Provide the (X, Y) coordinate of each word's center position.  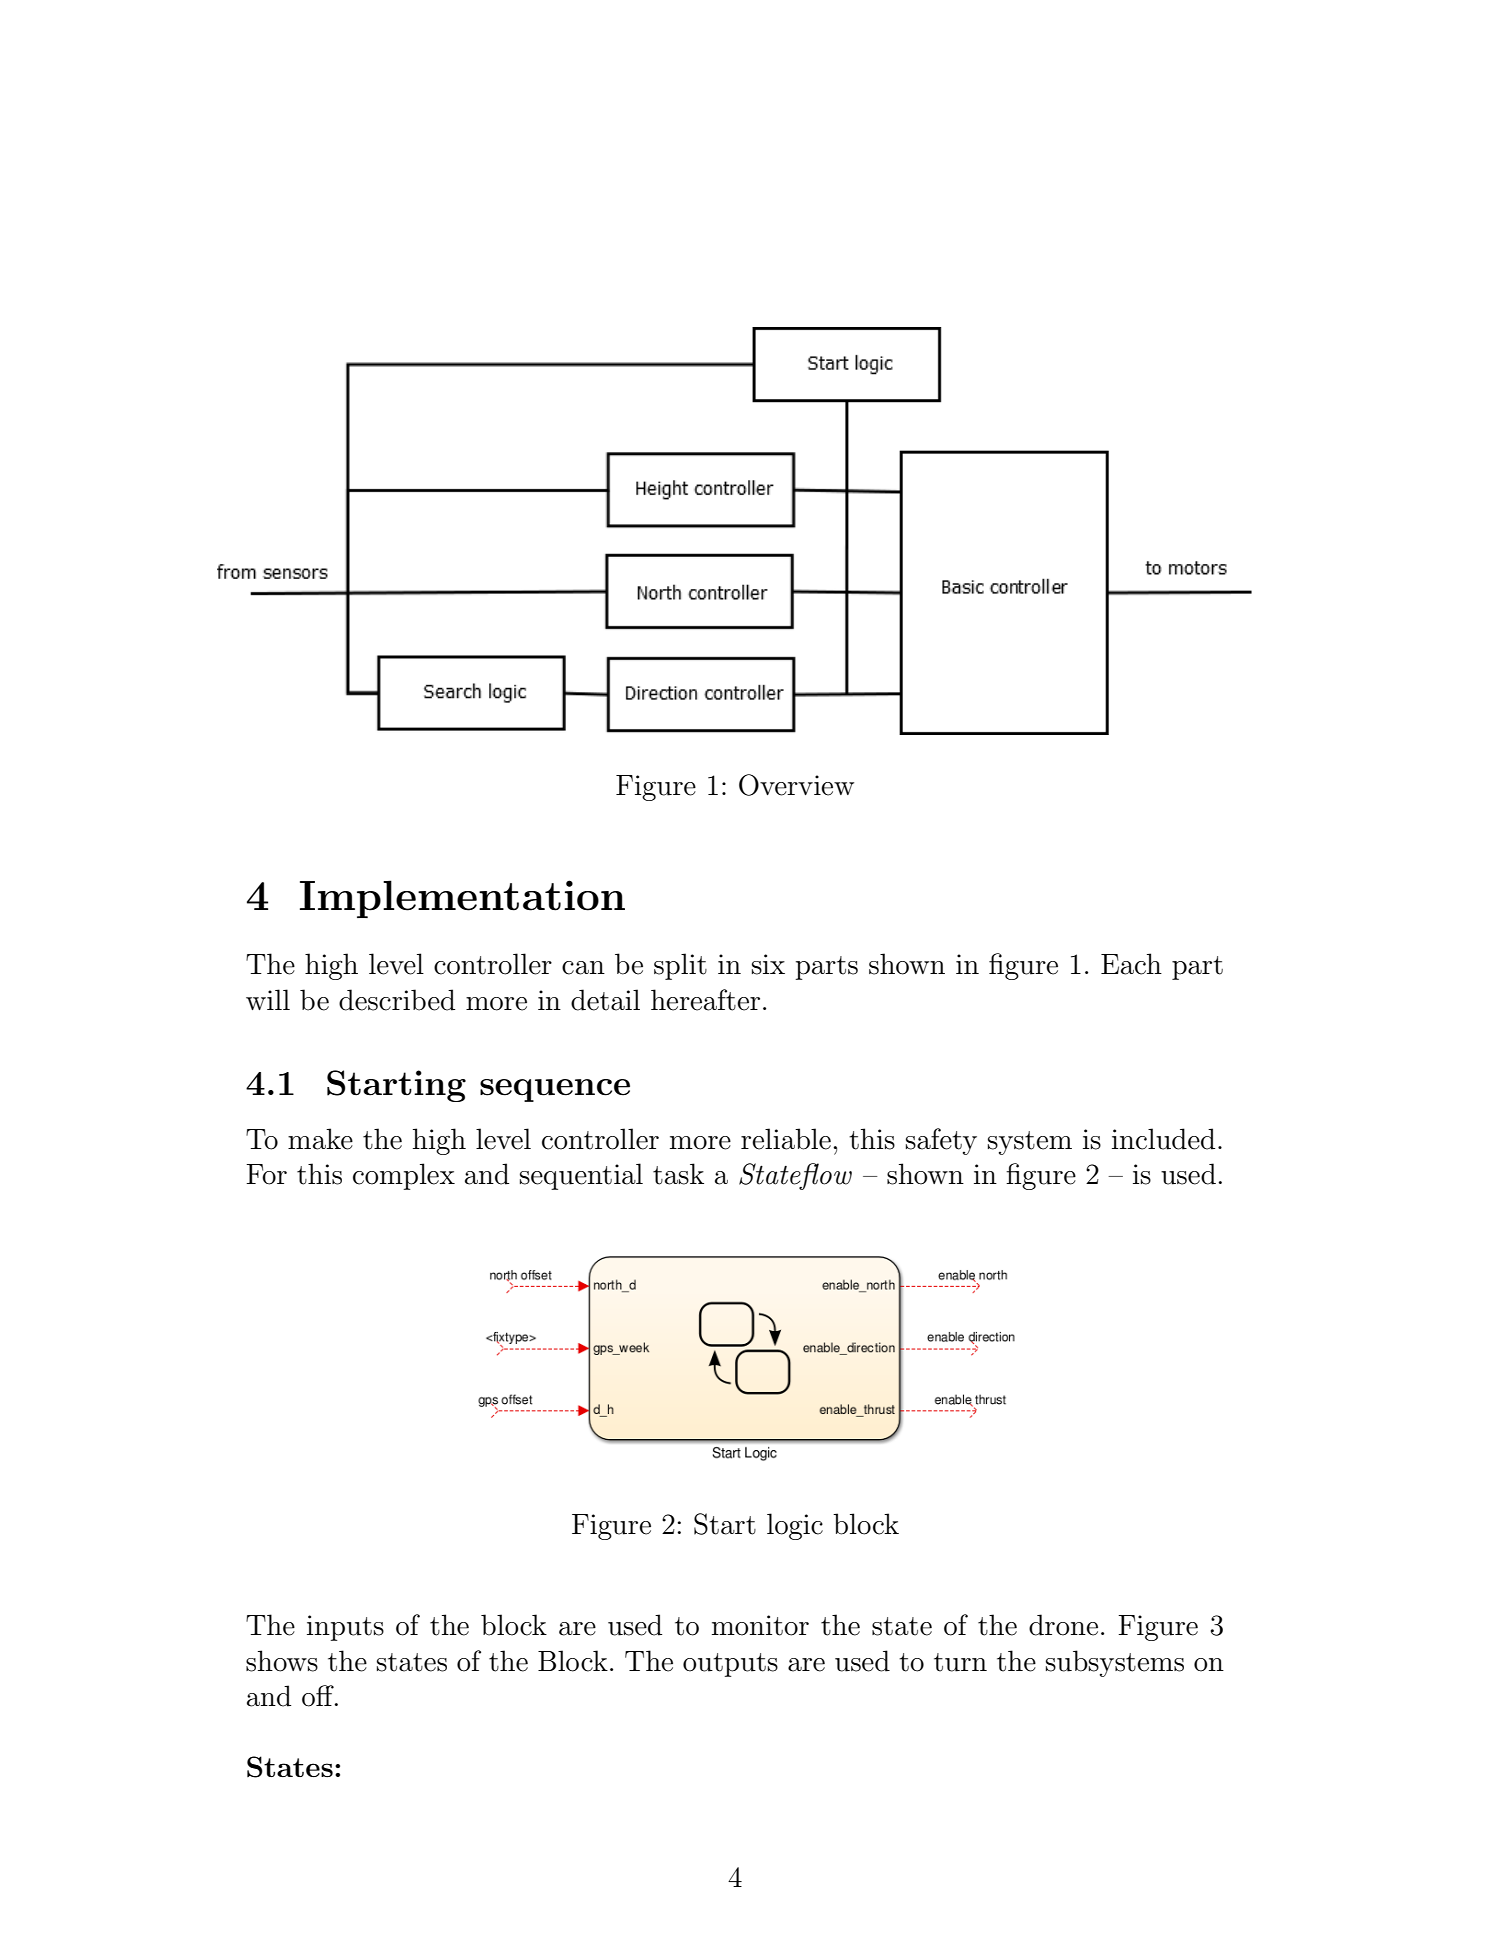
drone (1063, 1625)
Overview (796, 785)
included (1163, 1139)
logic (795, 1526)
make (320, 1139)
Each (1131, 964)
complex (404, 1176)
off (319, 1696)
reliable (786, 1139)
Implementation (462, 899)
